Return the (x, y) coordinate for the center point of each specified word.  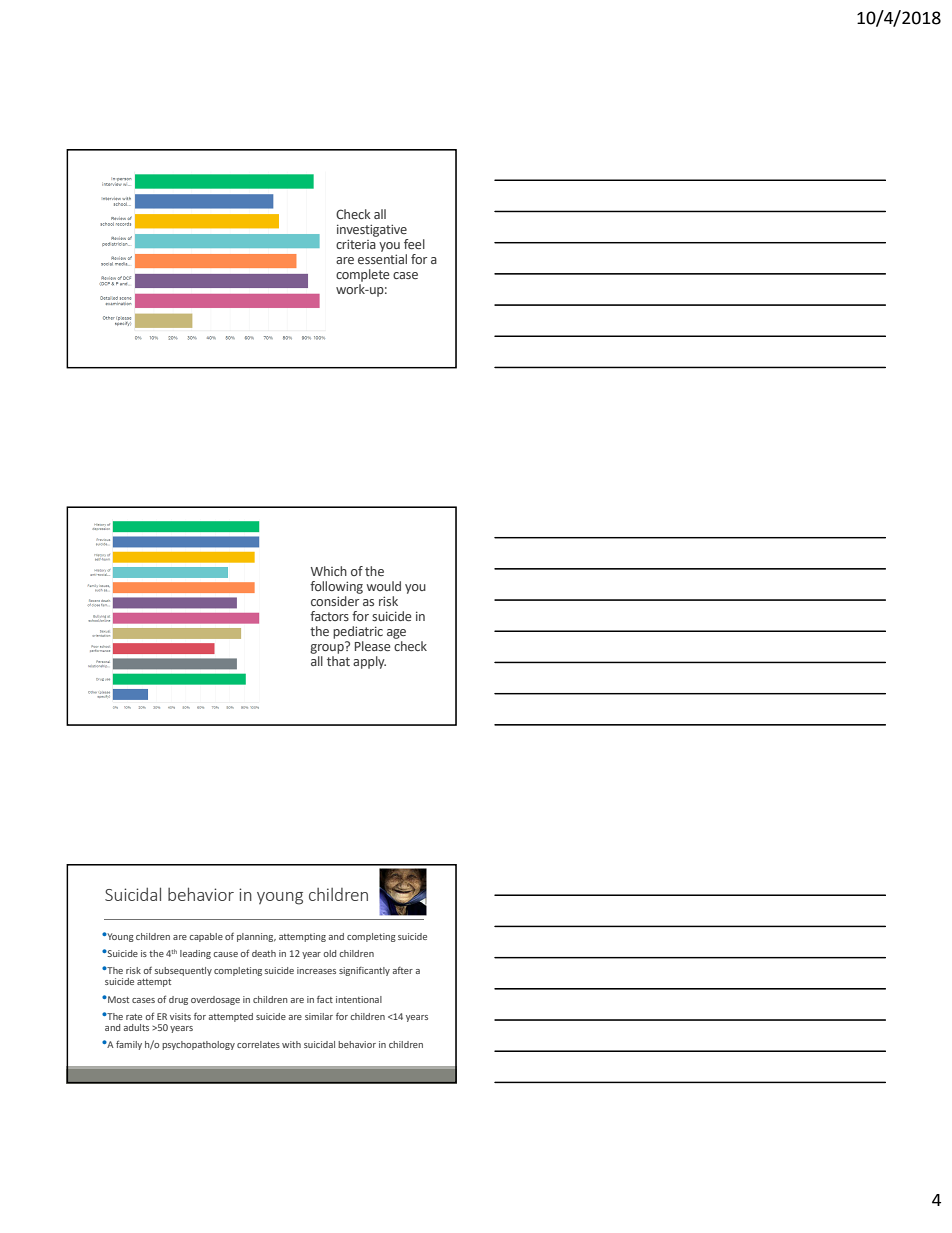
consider (335, 601)
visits (180, 1016)
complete (363, 275)
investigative (372, 230)
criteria (356, 244)
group (328, 647)
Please (373, 646)
